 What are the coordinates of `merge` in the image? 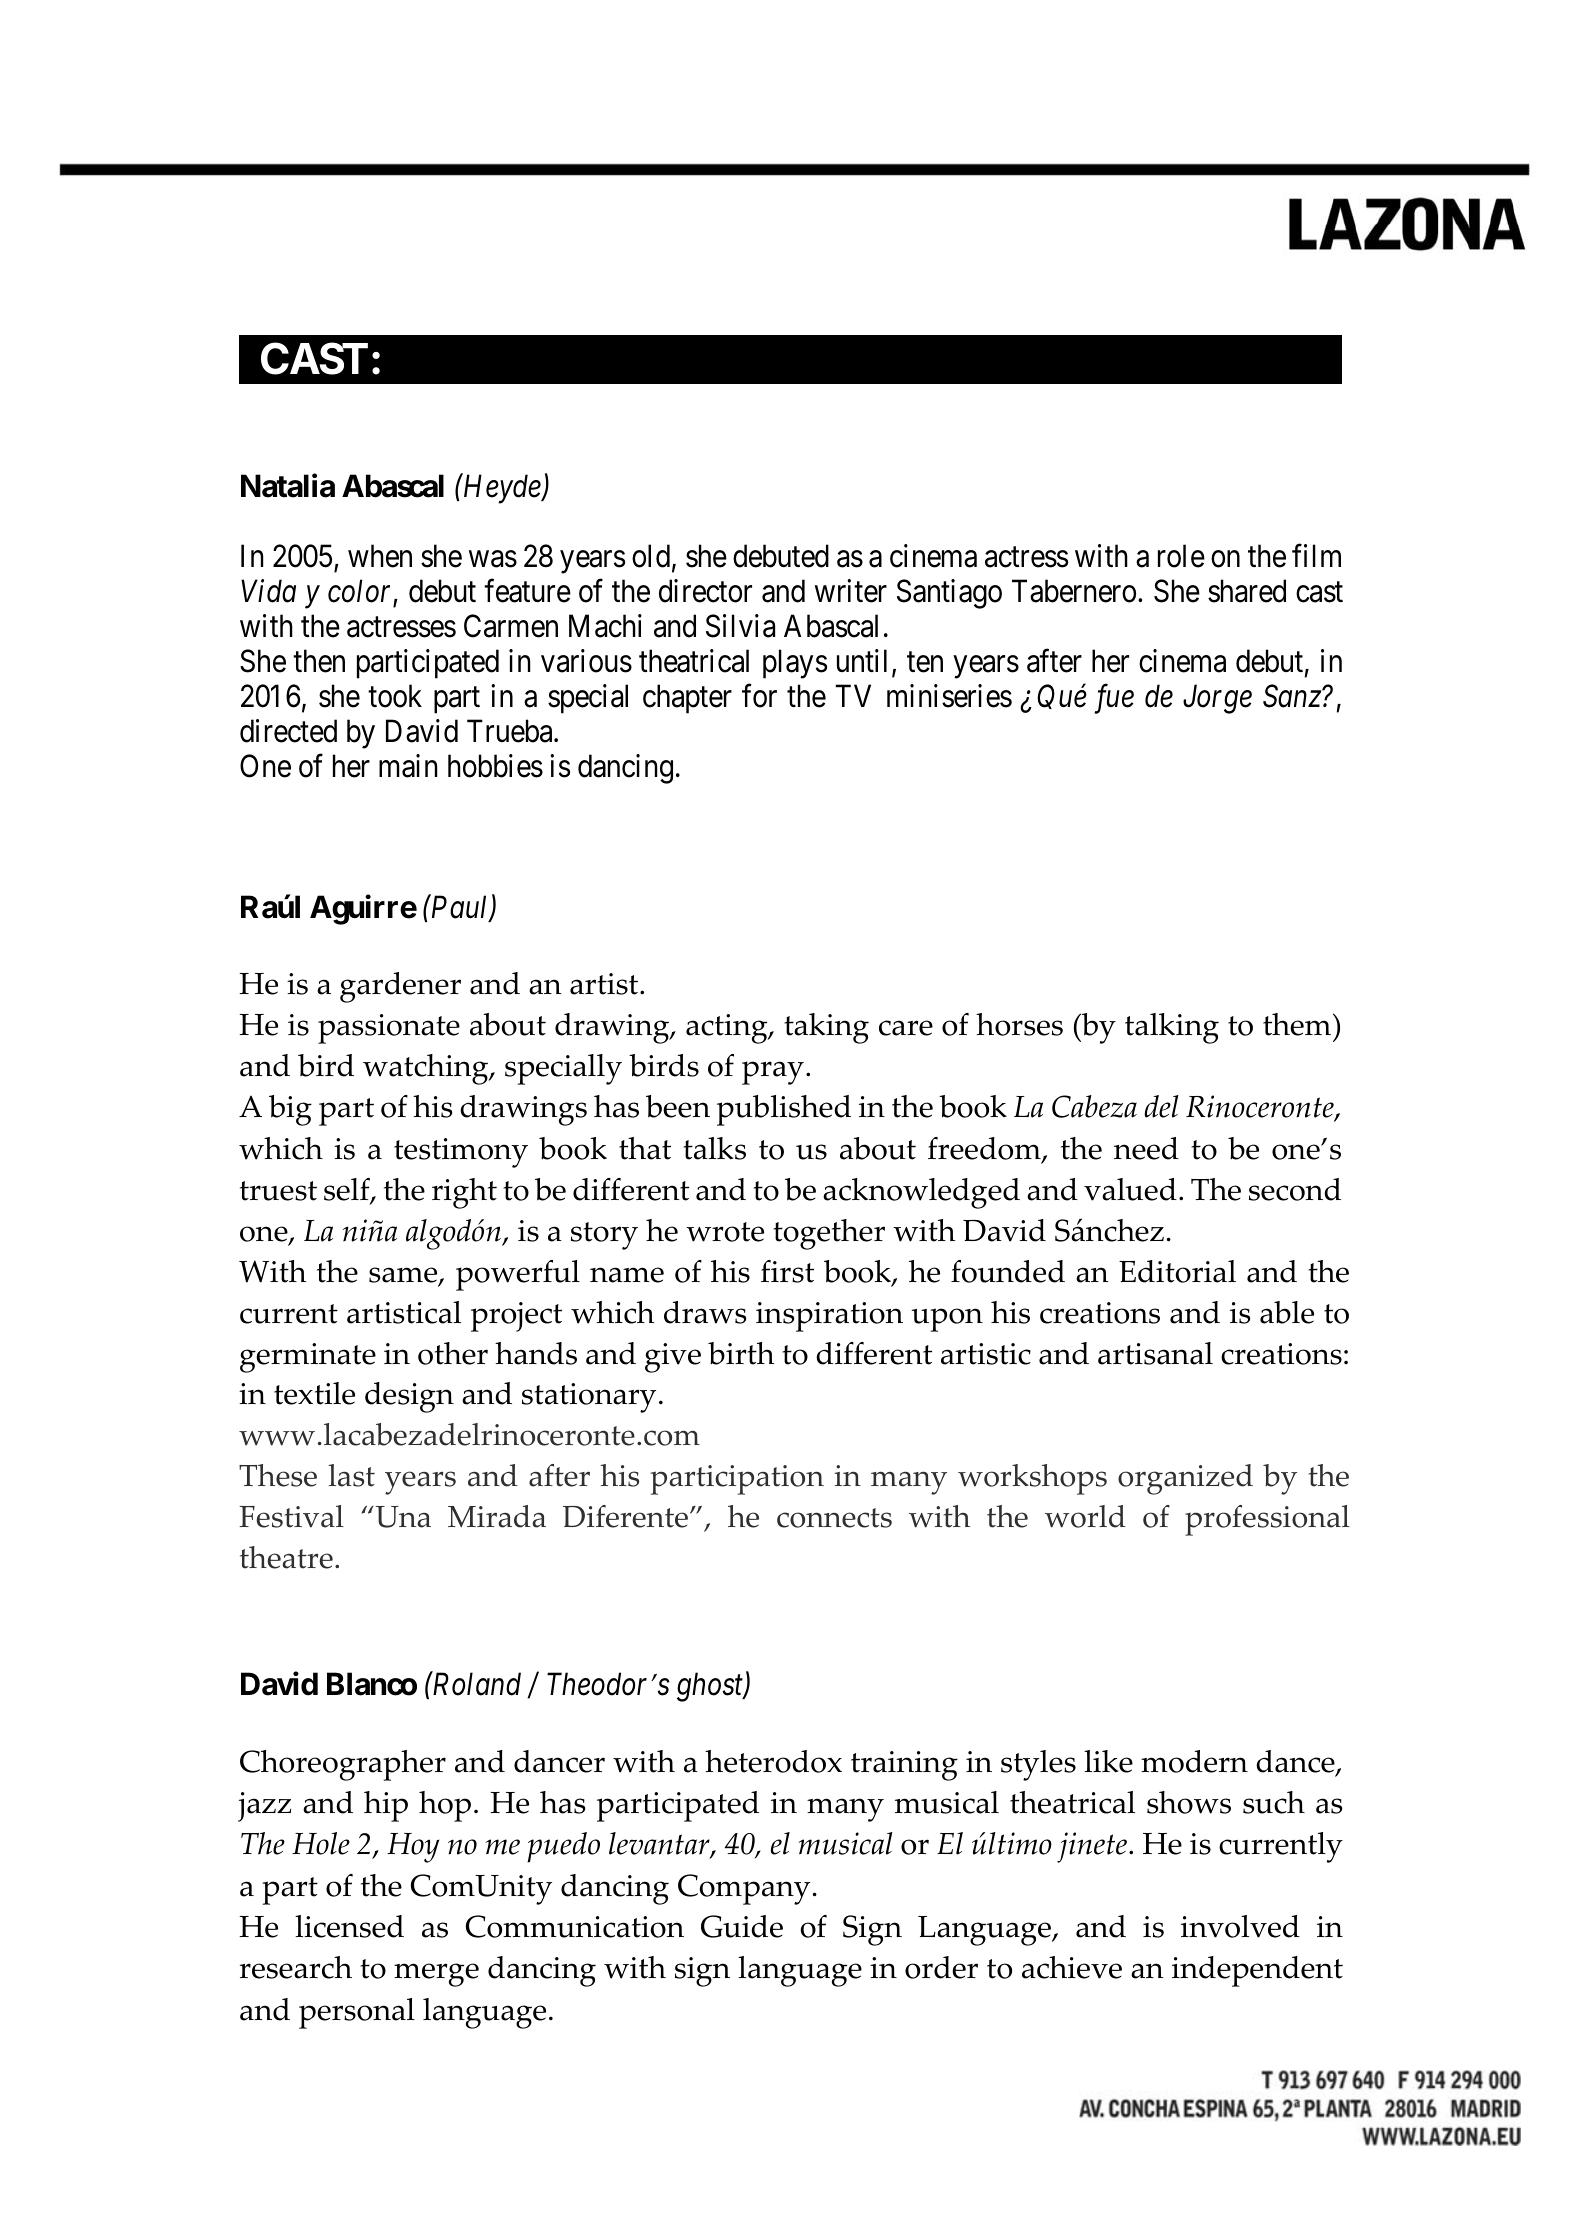 It's located at (436, 1975).
